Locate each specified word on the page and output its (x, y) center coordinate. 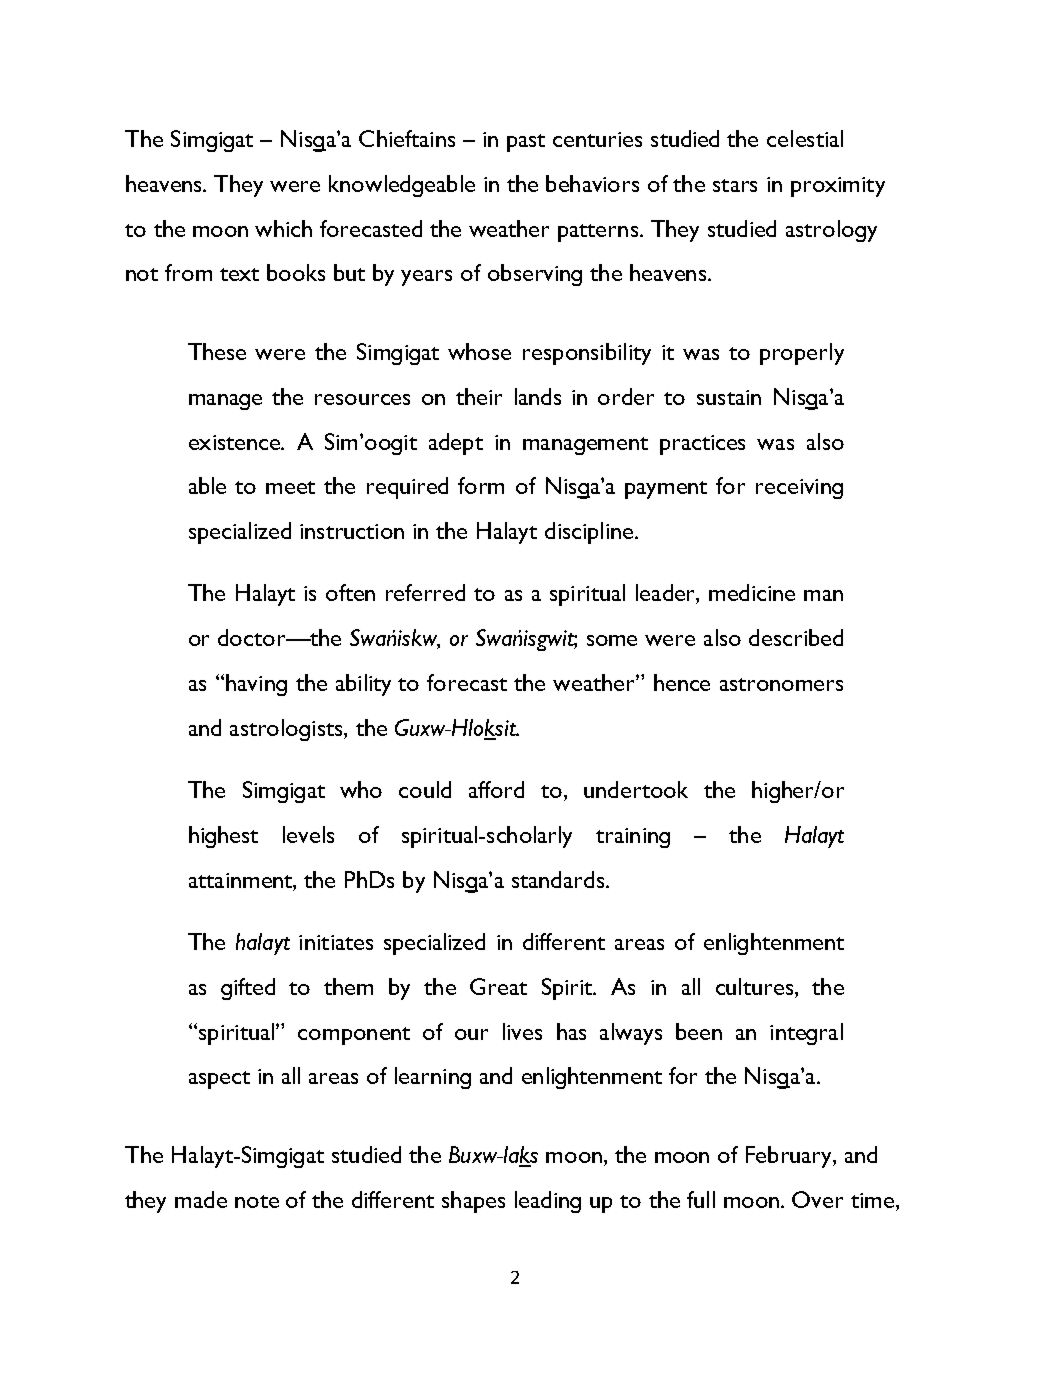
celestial (805, 138)
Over (817, 1199)
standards (559, 879)
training (633, 838)
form (481, 485)
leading (548, 1202)
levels (308, 834)
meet (290, 487)
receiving (799, 489)
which (283, 228)
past (526, 143)
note (257, 1201)
